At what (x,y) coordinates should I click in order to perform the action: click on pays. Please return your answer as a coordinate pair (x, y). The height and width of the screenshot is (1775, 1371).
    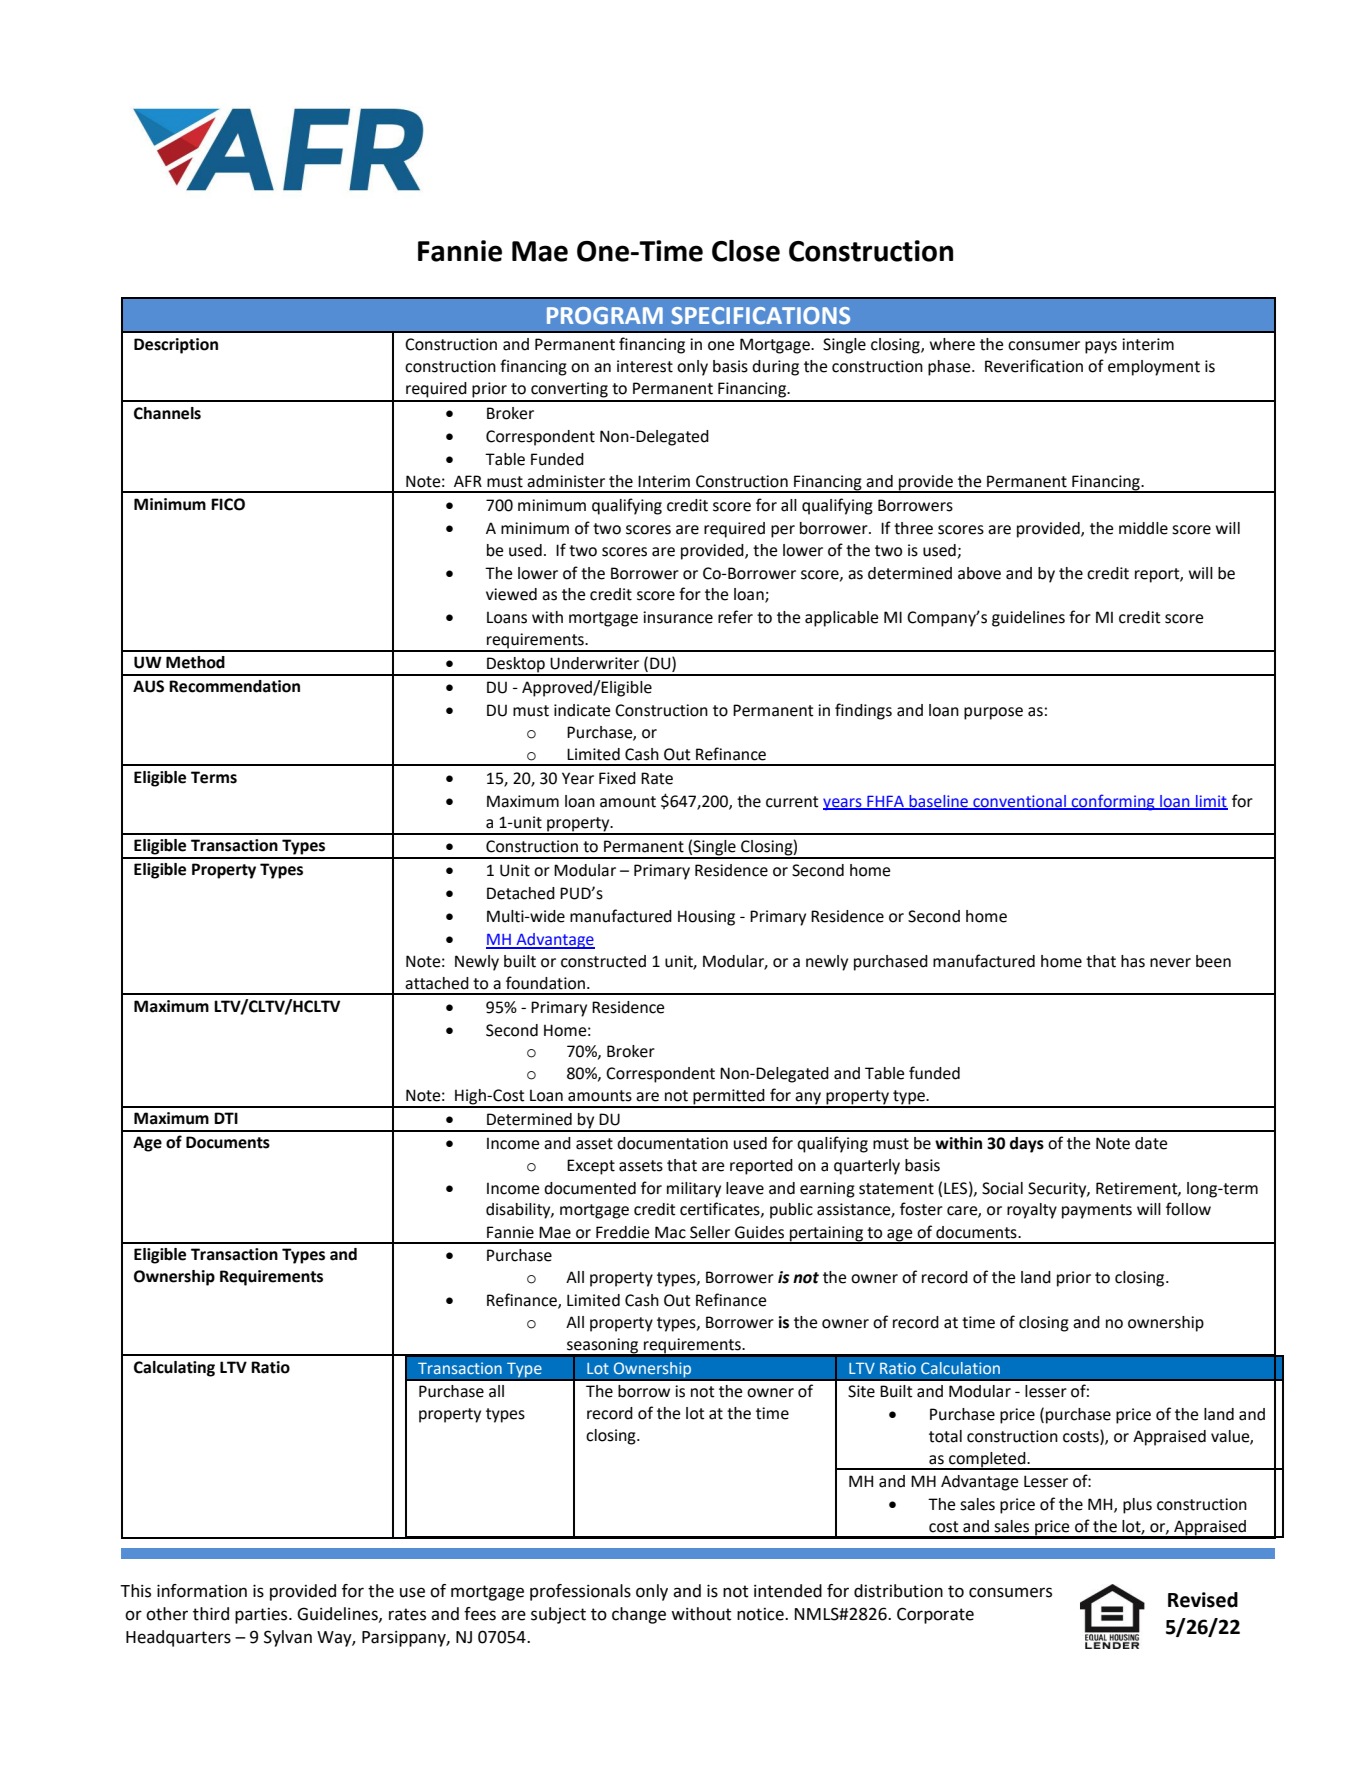
    Looking at the image, I should click on (1101, 347).
